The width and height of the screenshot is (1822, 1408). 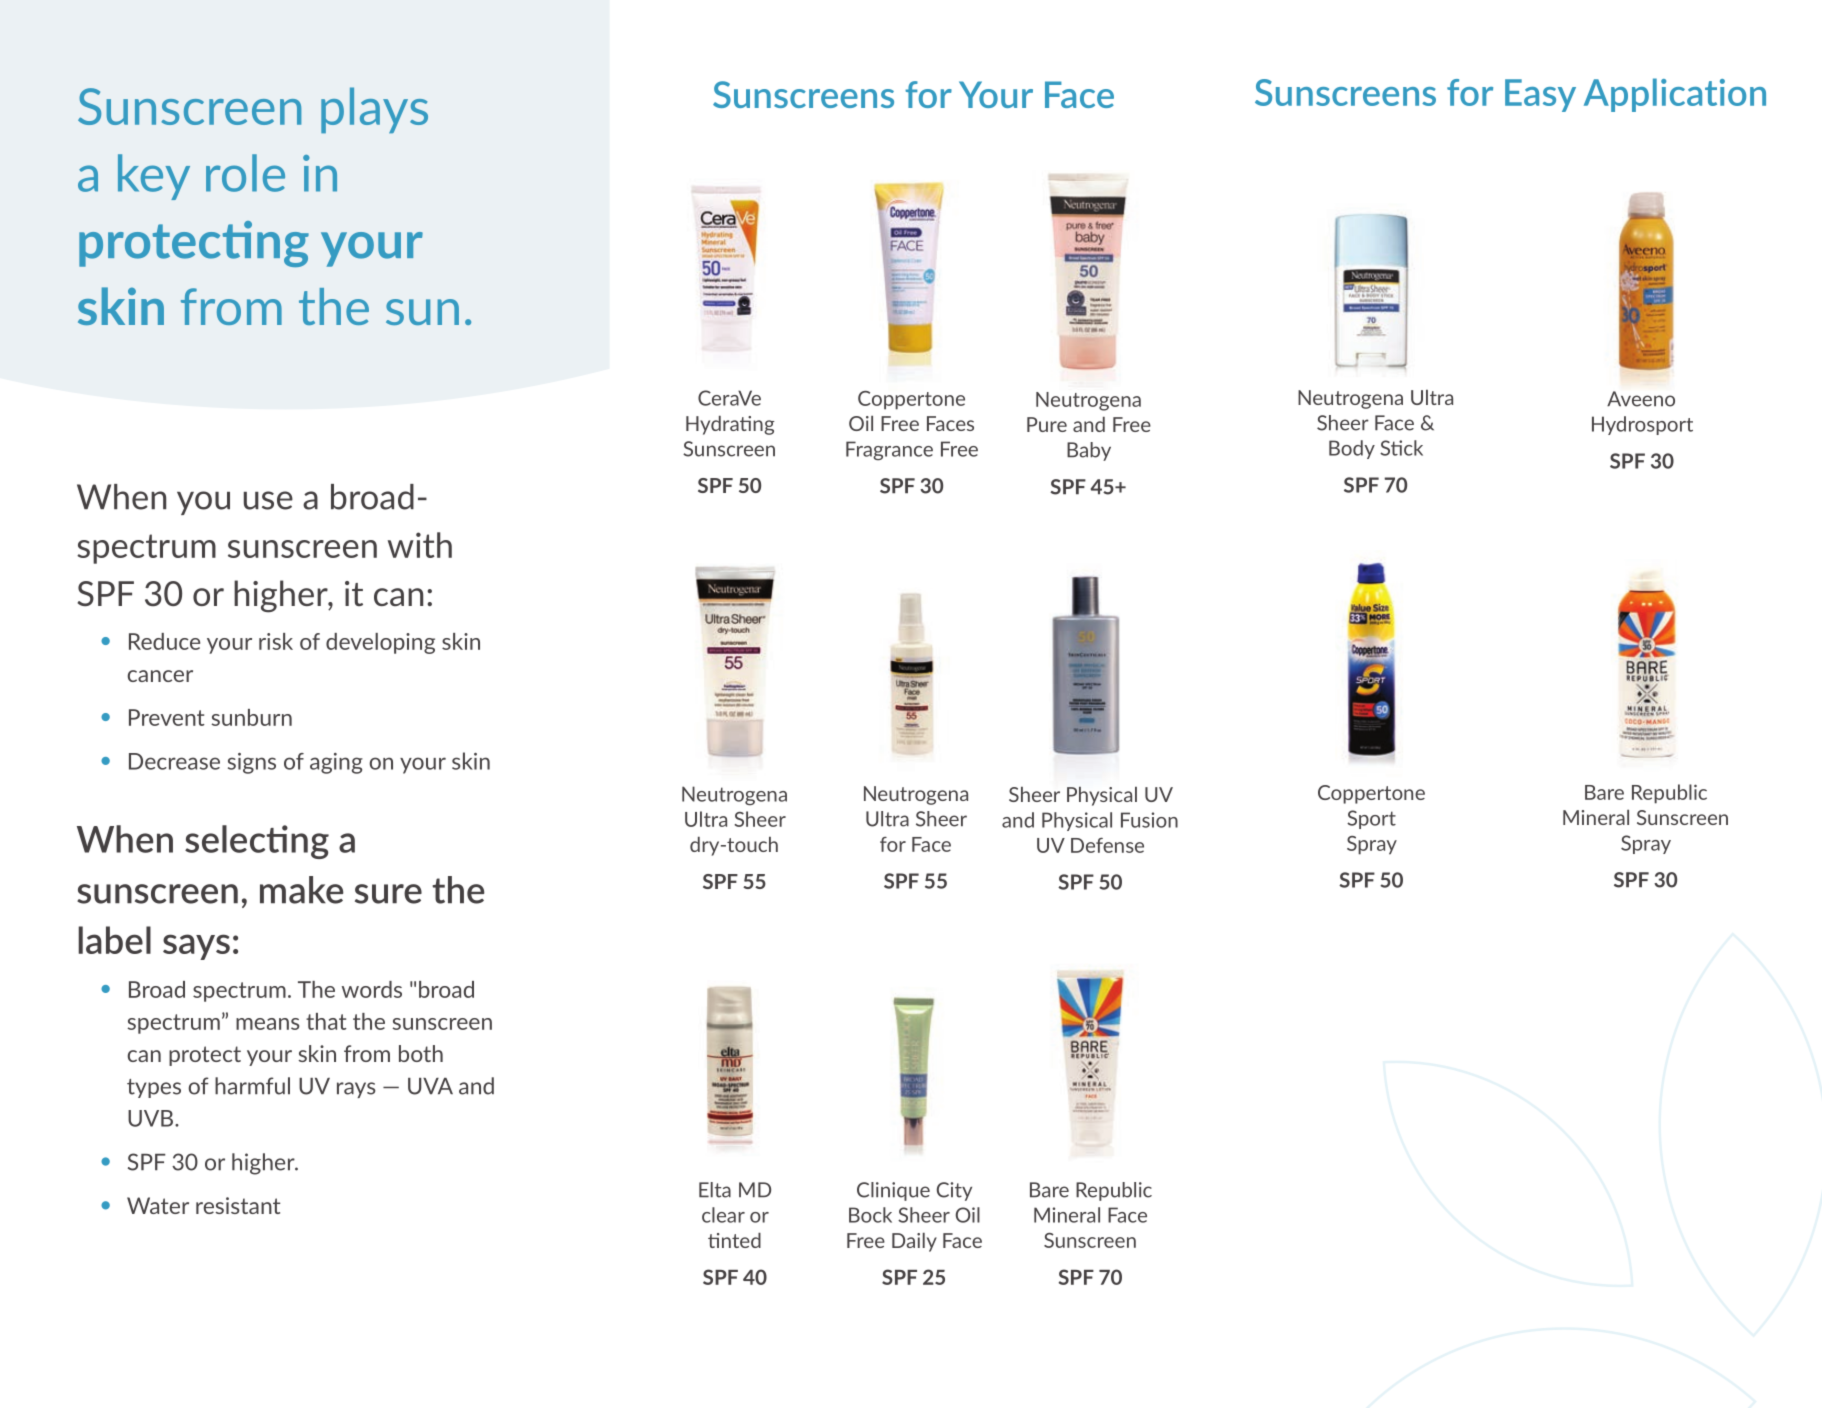 What do you see at coordinates (1149, 820) in the screenshot?
I see `Fusion` at bounding box center [1149, 820].
